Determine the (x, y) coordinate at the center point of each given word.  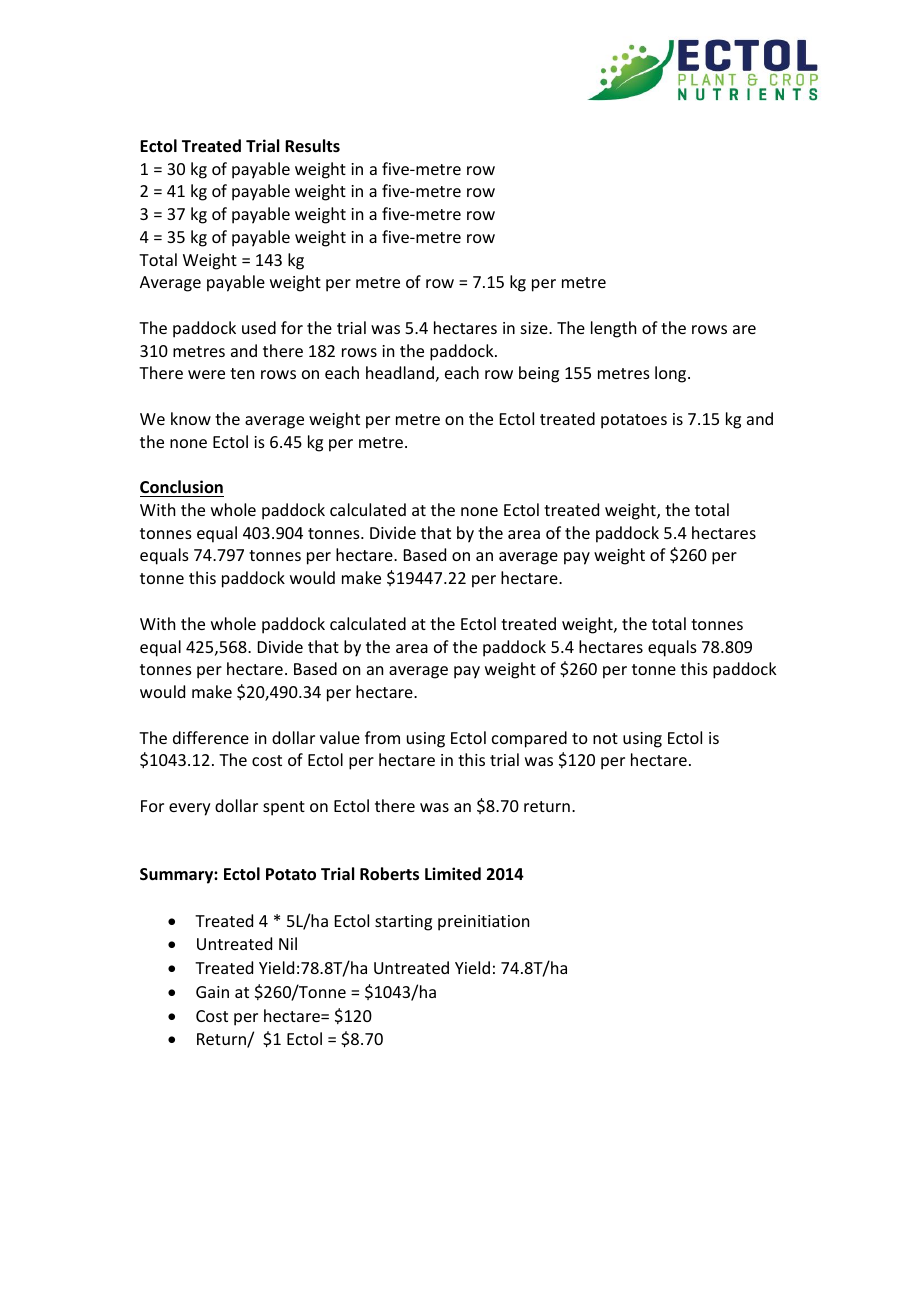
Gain (212, 992)
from (382, 737)
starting (403, 923)
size (535, 328)
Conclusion (181, 487)
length (613, 329)
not (605, 738)
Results (312, 146)
